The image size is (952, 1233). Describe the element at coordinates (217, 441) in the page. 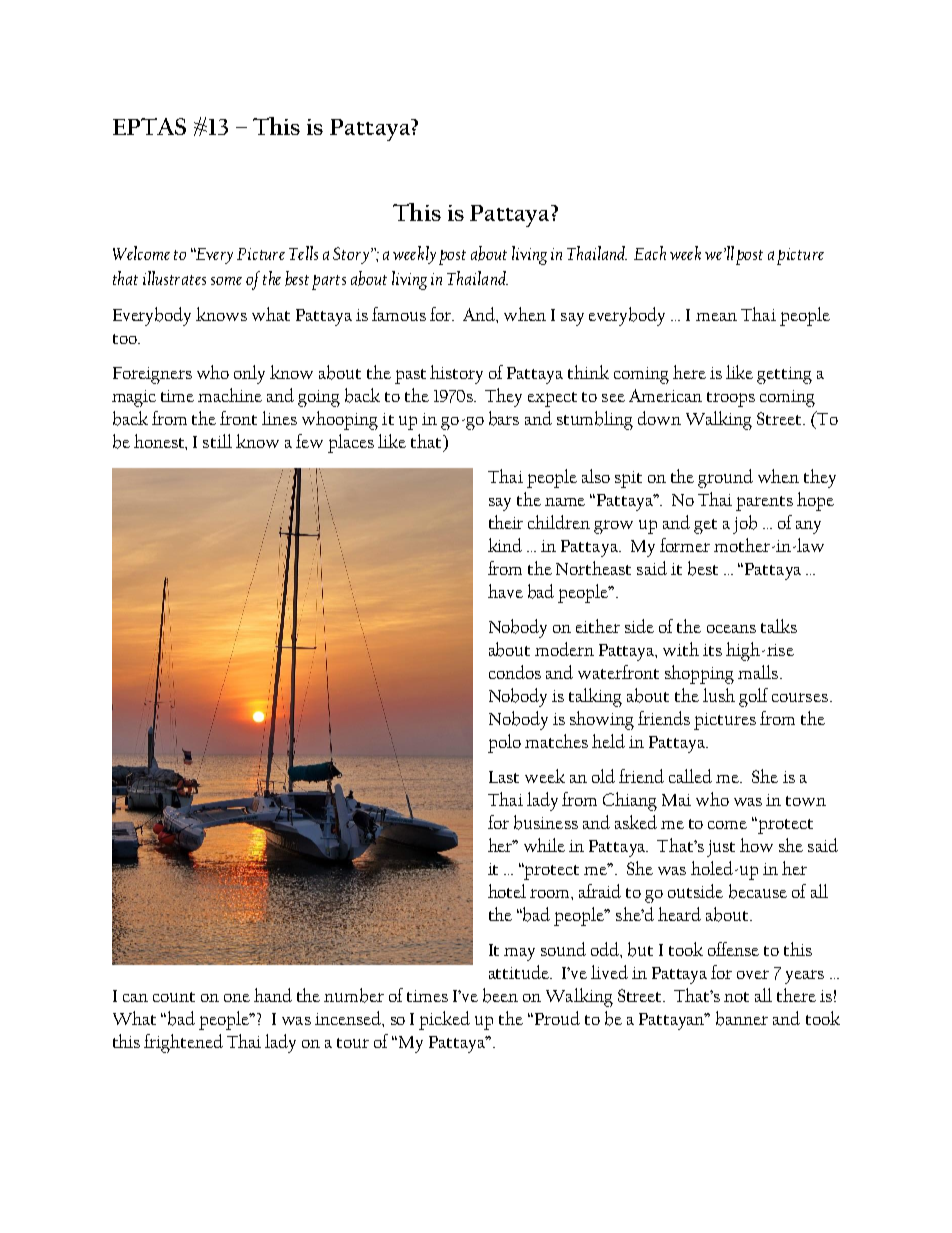

I see `still` at that location.
